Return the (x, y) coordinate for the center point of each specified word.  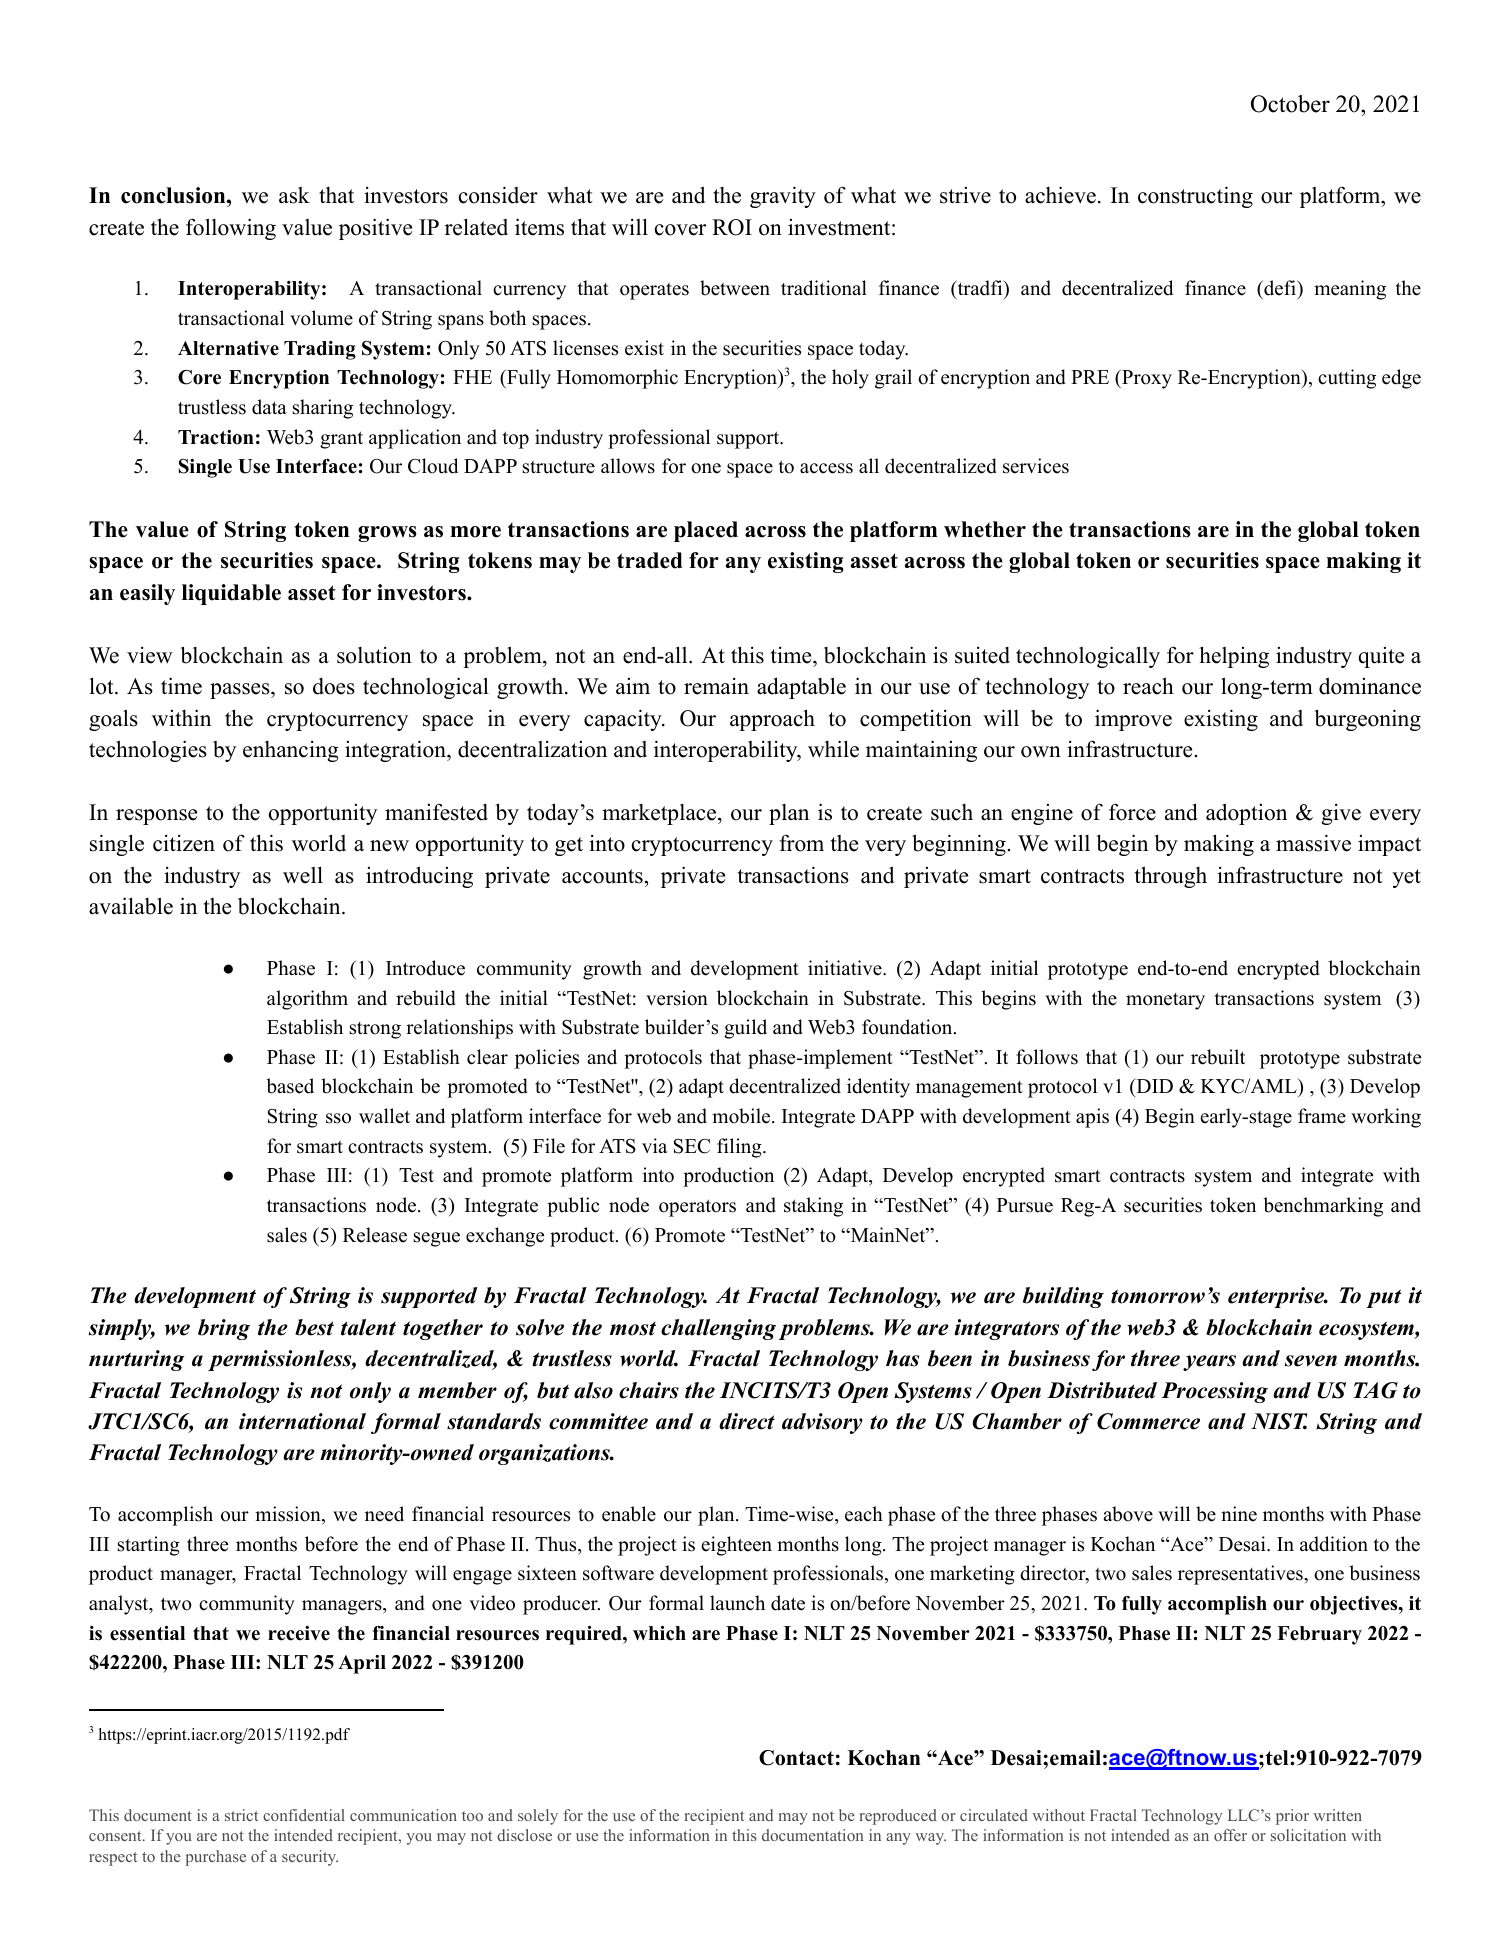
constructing (1195, 197)
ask (294, 195)
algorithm (307, 1000)
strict (241, 1815)
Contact (796, 1758)
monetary (1165, 1001)
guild (745, 1029)
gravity (783, 197)
